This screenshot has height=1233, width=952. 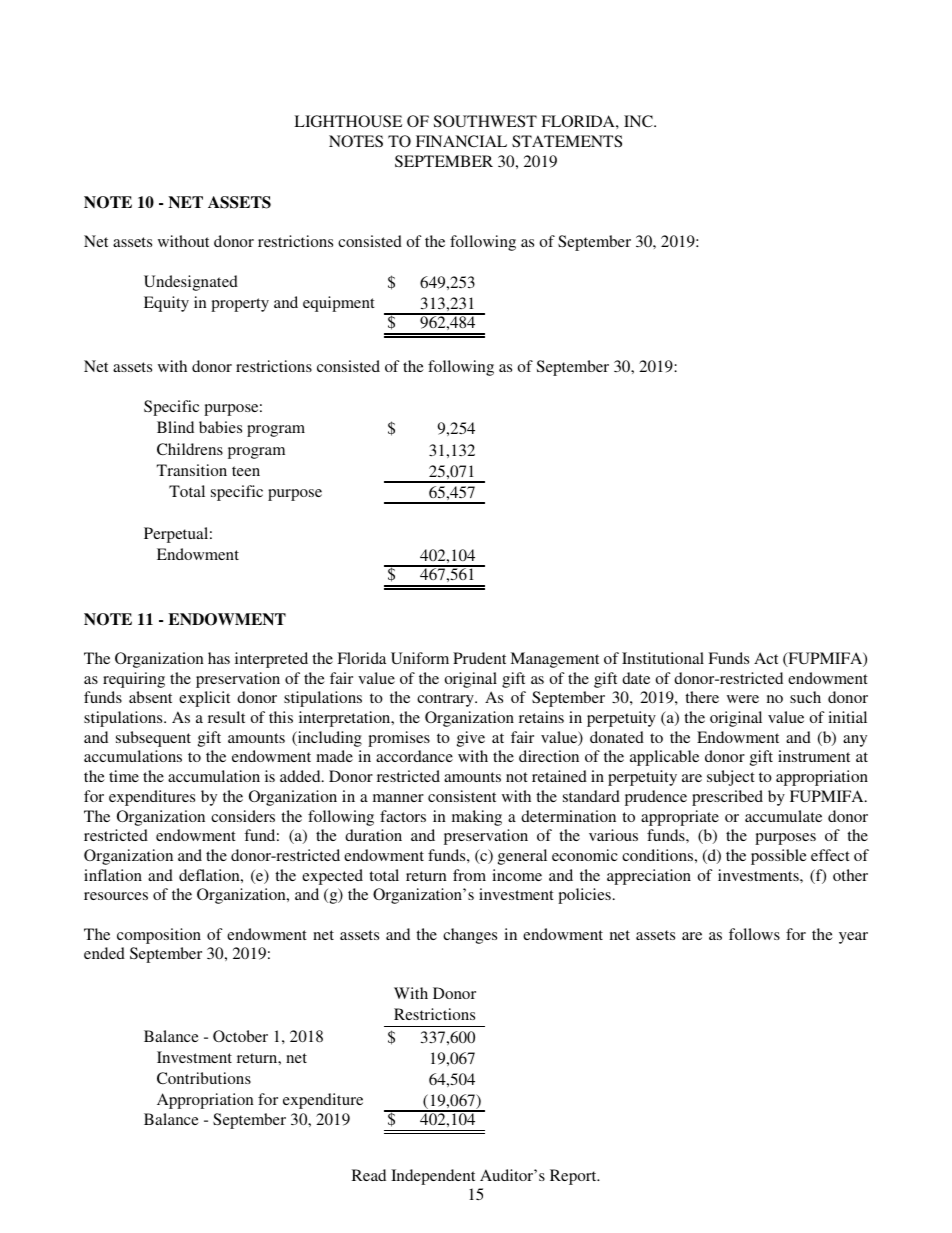 What do you see at coordinates (743, 699) in the screenshot?
I see `were` at bounding box center [743, 699].
